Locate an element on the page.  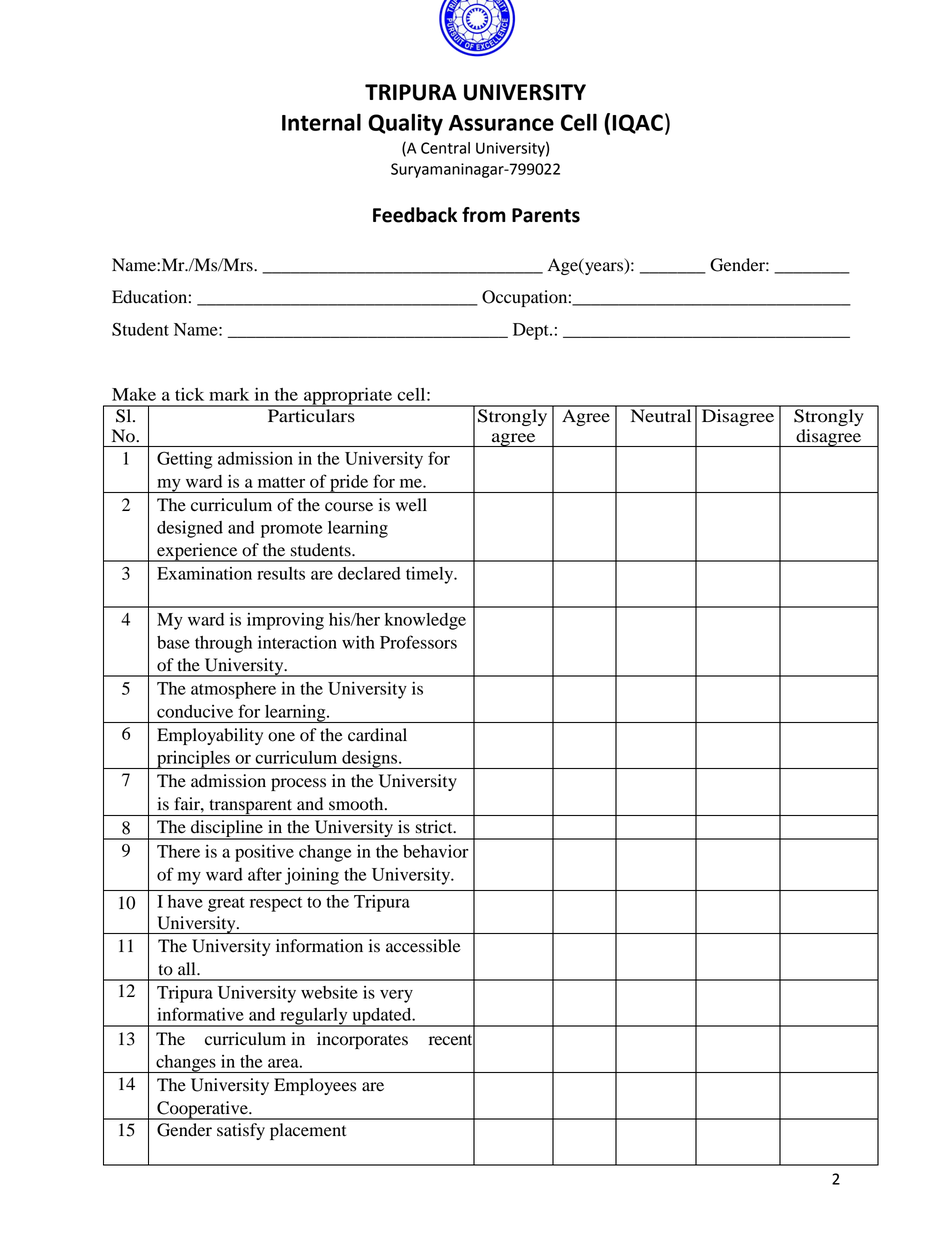
with is located at coordinates (358, 642).
